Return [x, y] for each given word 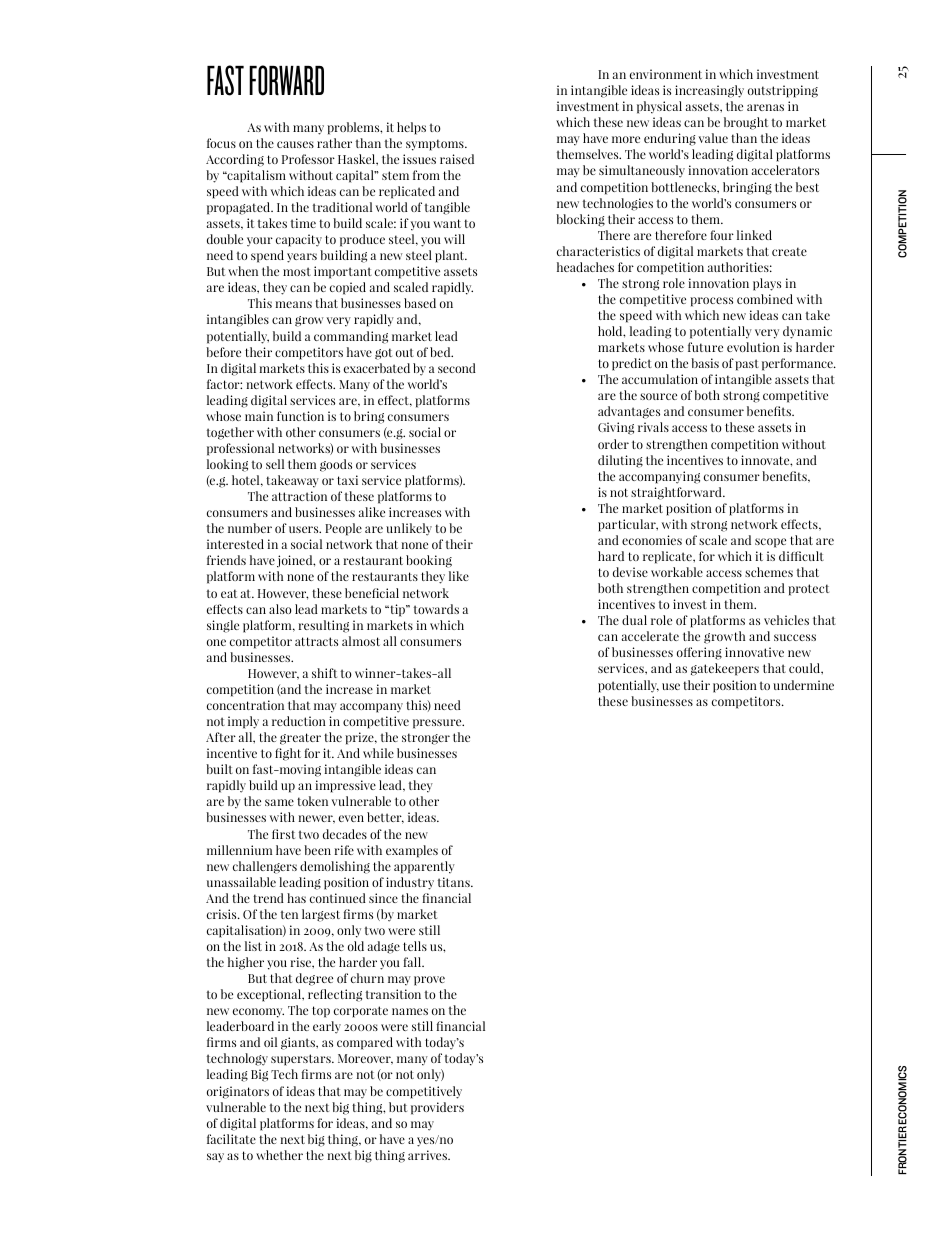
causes [295, 144]
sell [275, 464]
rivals [653, 427]
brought [746, 123]
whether [279, 1155]
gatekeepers [725, 669]
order [613, 444]
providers [437, 1108]
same [279, 802]
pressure [438, 724]
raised [457, 159]
